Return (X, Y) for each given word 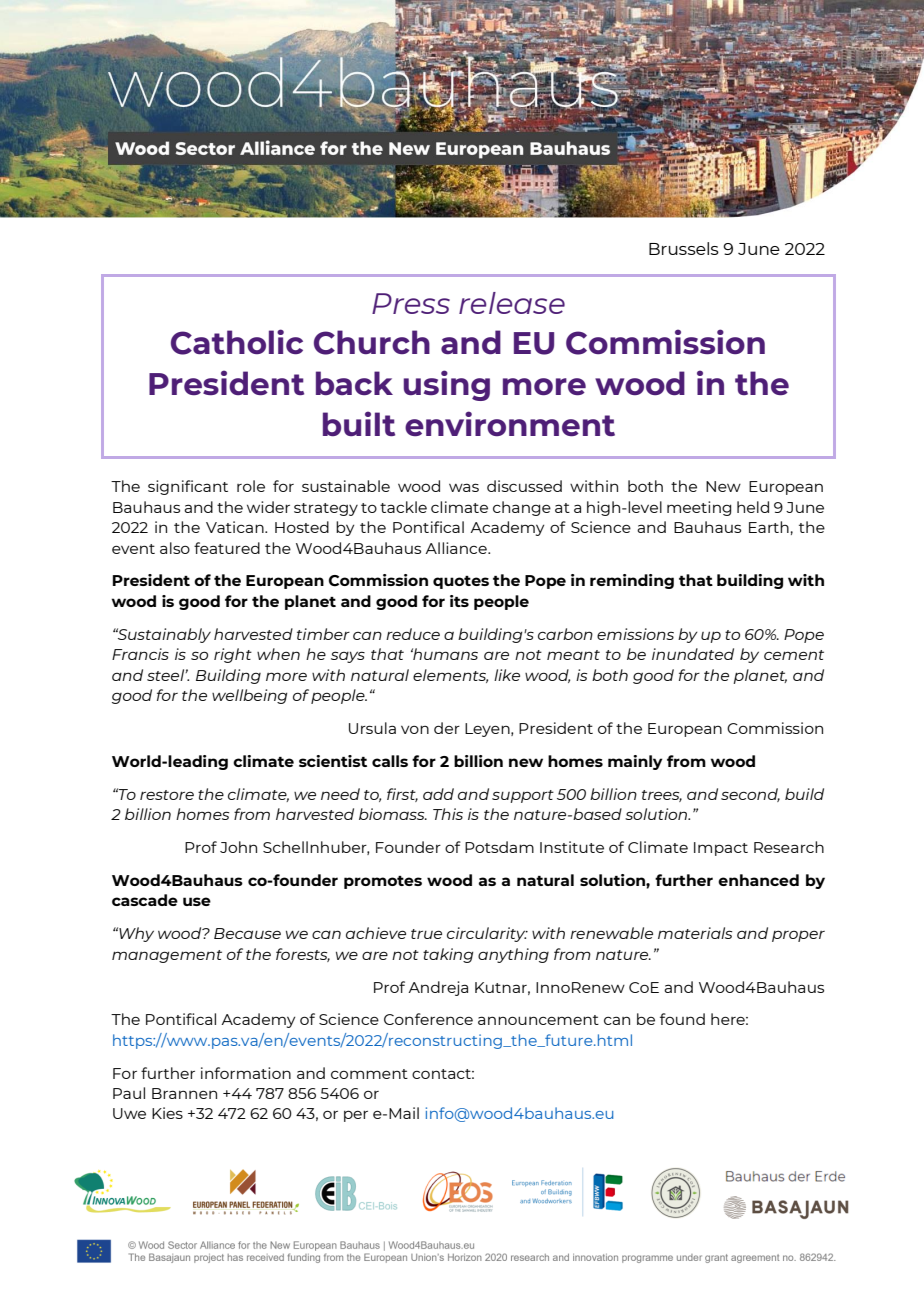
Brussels (684, 248)
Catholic (237, 342)
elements (450, 676)
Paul (129, 1093)
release (512, 303)
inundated (693, 654)
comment (369, 1074)
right (233, 655)
